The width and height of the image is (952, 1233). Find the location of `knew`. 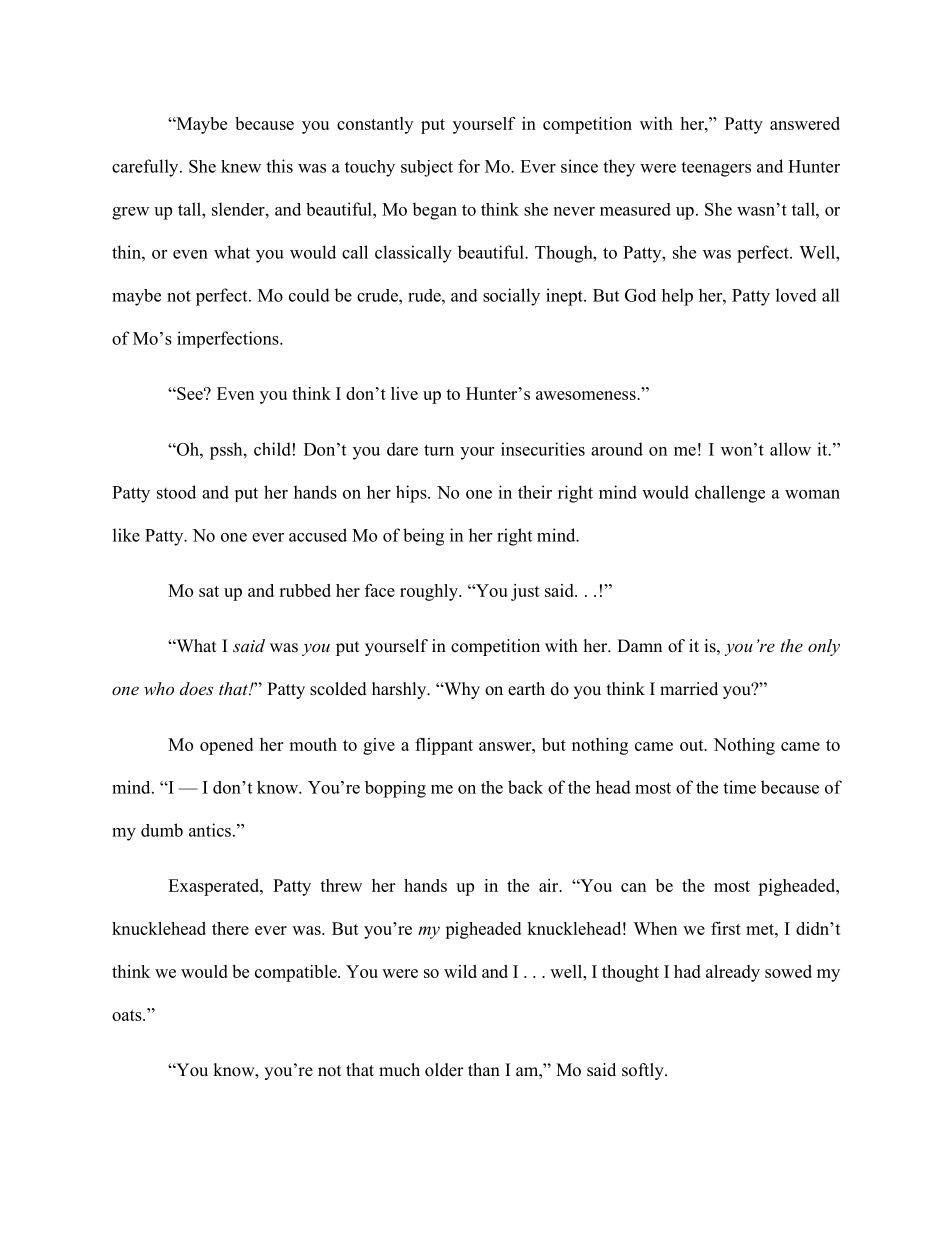

knew is located at coordinates (241, 166).
